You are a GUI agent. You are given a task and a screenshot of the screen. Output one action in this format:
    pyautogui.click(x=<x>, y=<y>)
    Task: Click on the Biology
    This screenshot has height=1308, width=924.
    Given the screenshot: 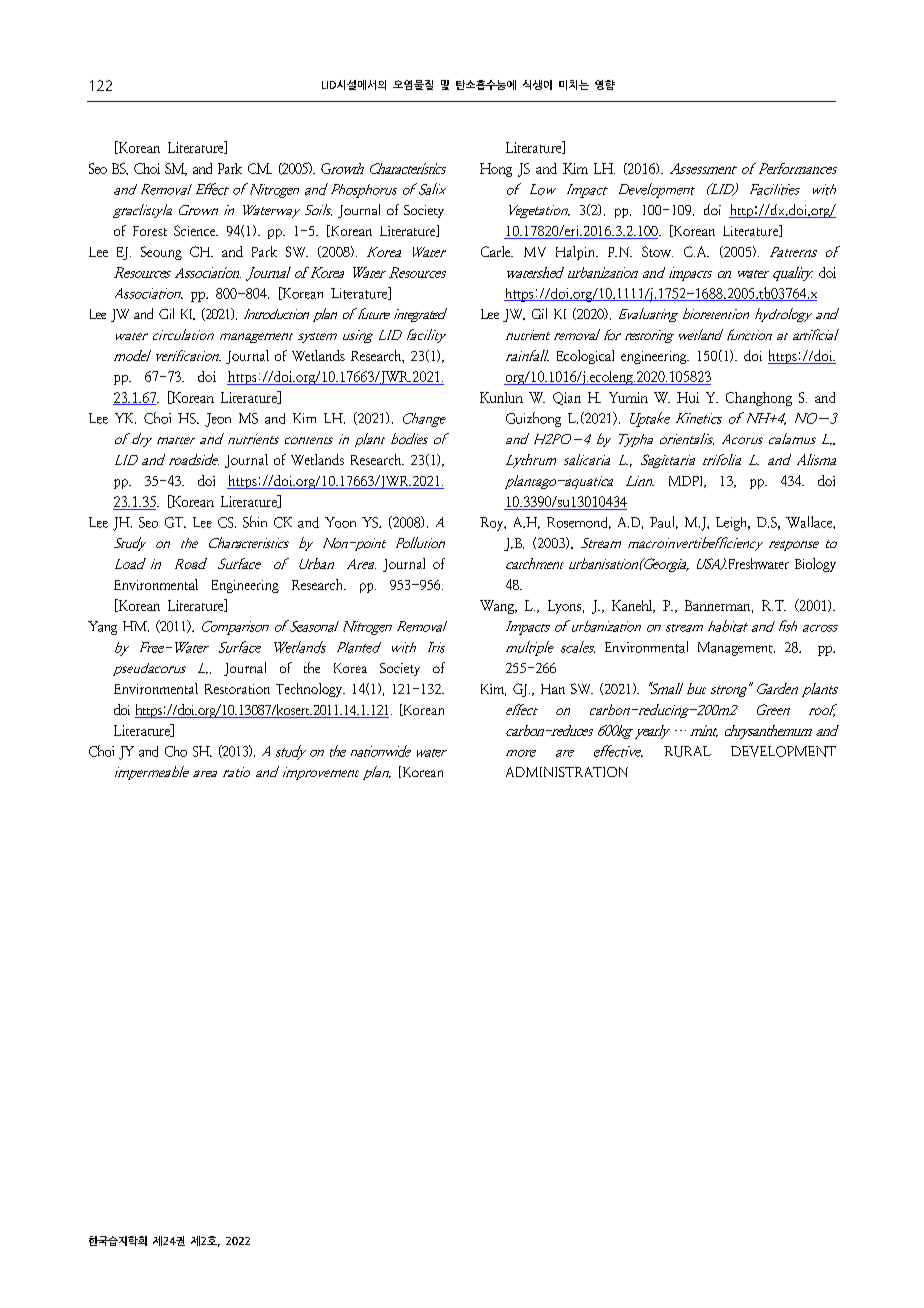 What is the action you would take?
    pyautogui.click(x=815, y=565)
